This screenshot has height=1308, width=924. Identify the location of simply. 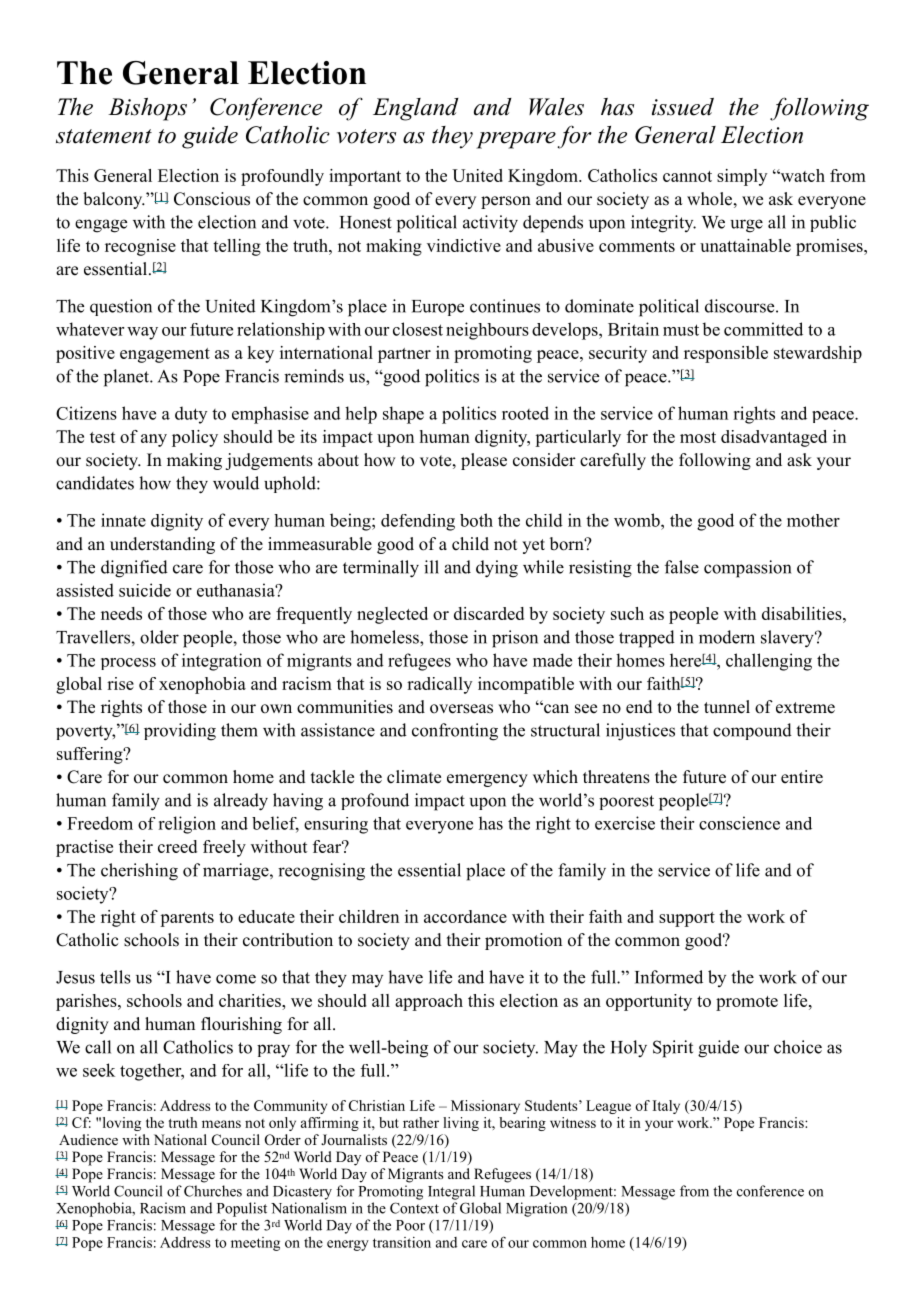
(742, 177).
